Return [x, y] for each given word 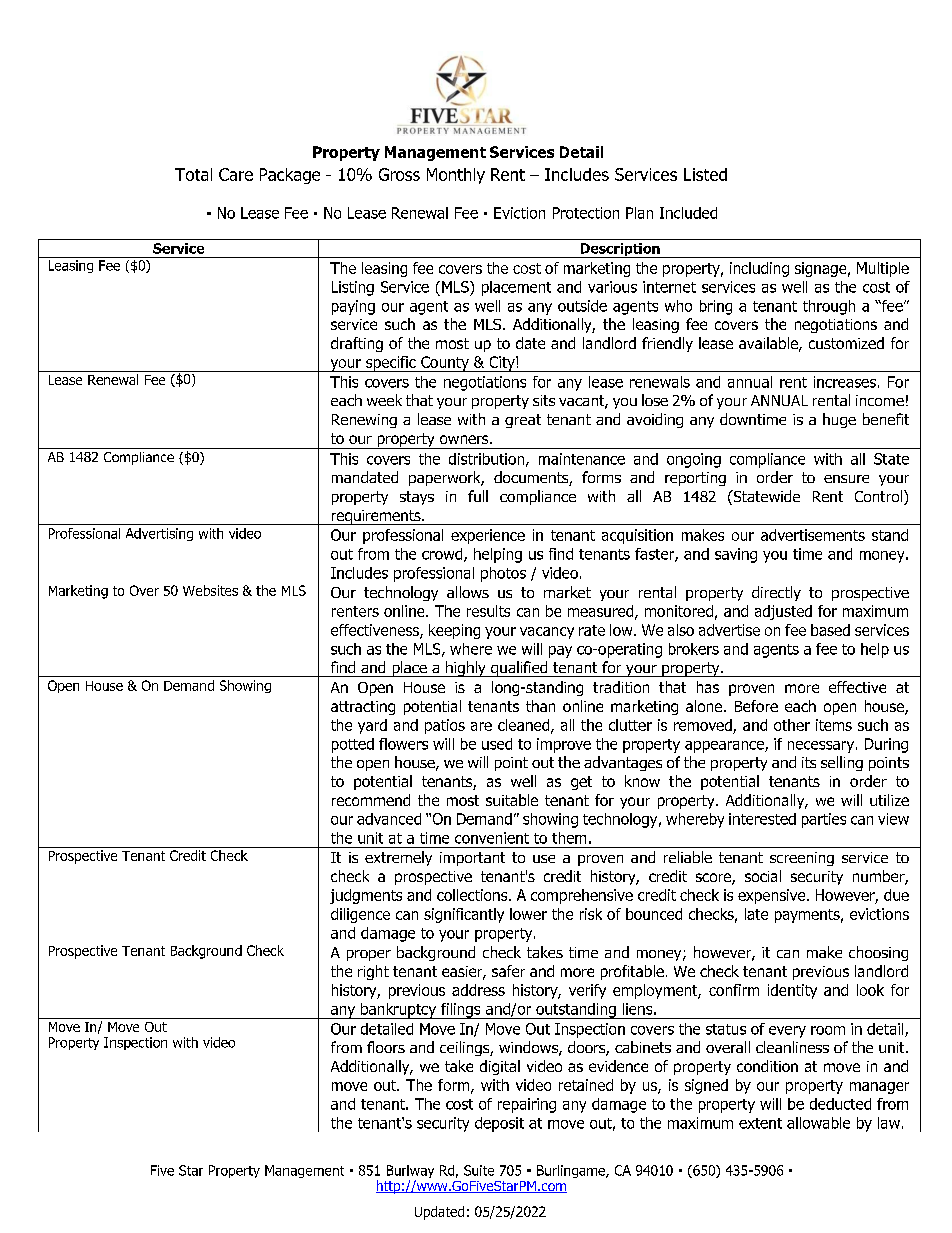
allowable [818, 1123]
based [830, 630]
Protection [586, 213]
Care [236, 174]
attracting [363, 708]
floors [386, 1047]
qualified [519, 669]
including [759, 269]
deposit [499, 1124]
